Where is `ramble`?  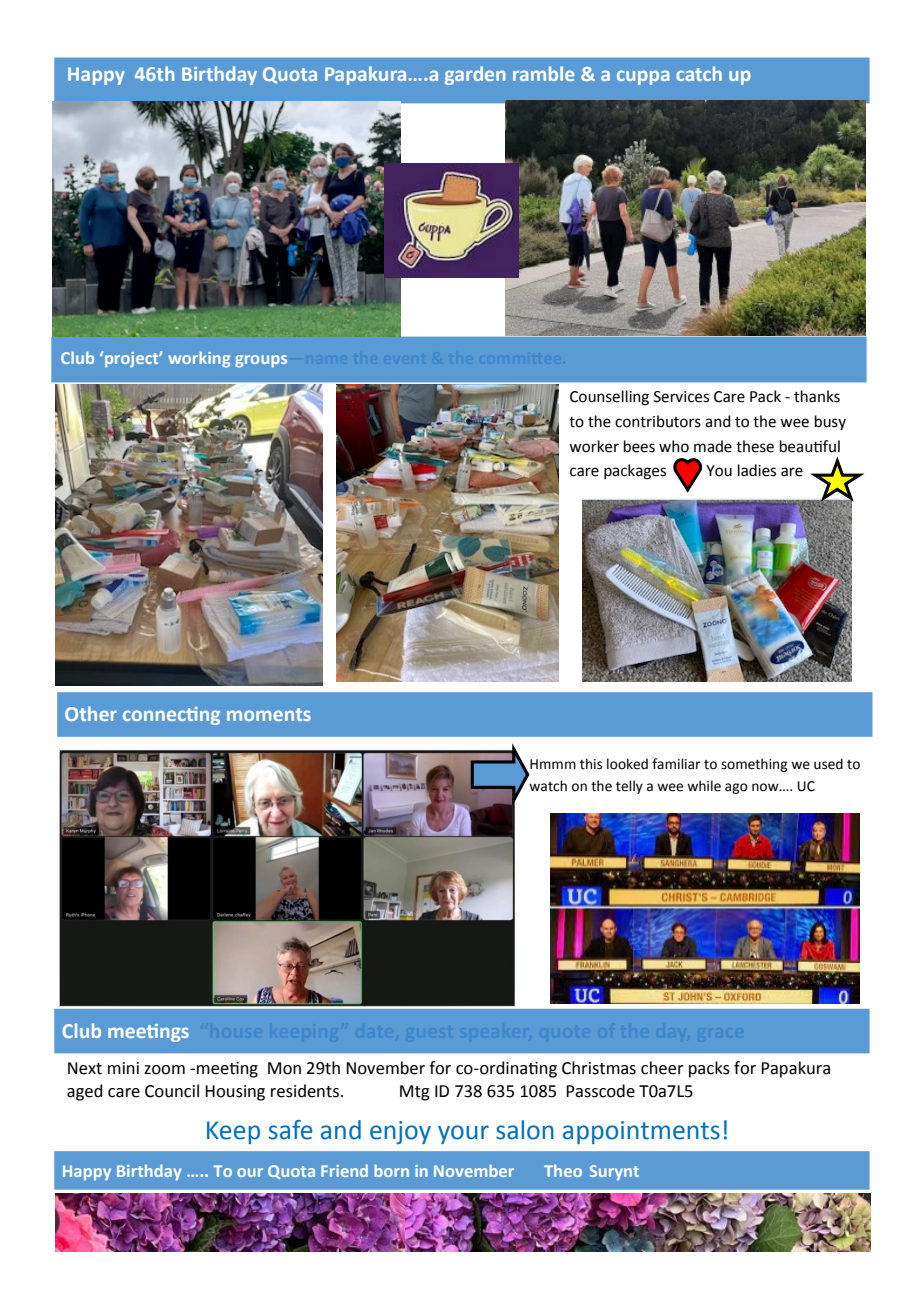 ramble is located at coordinates (543, 73).
